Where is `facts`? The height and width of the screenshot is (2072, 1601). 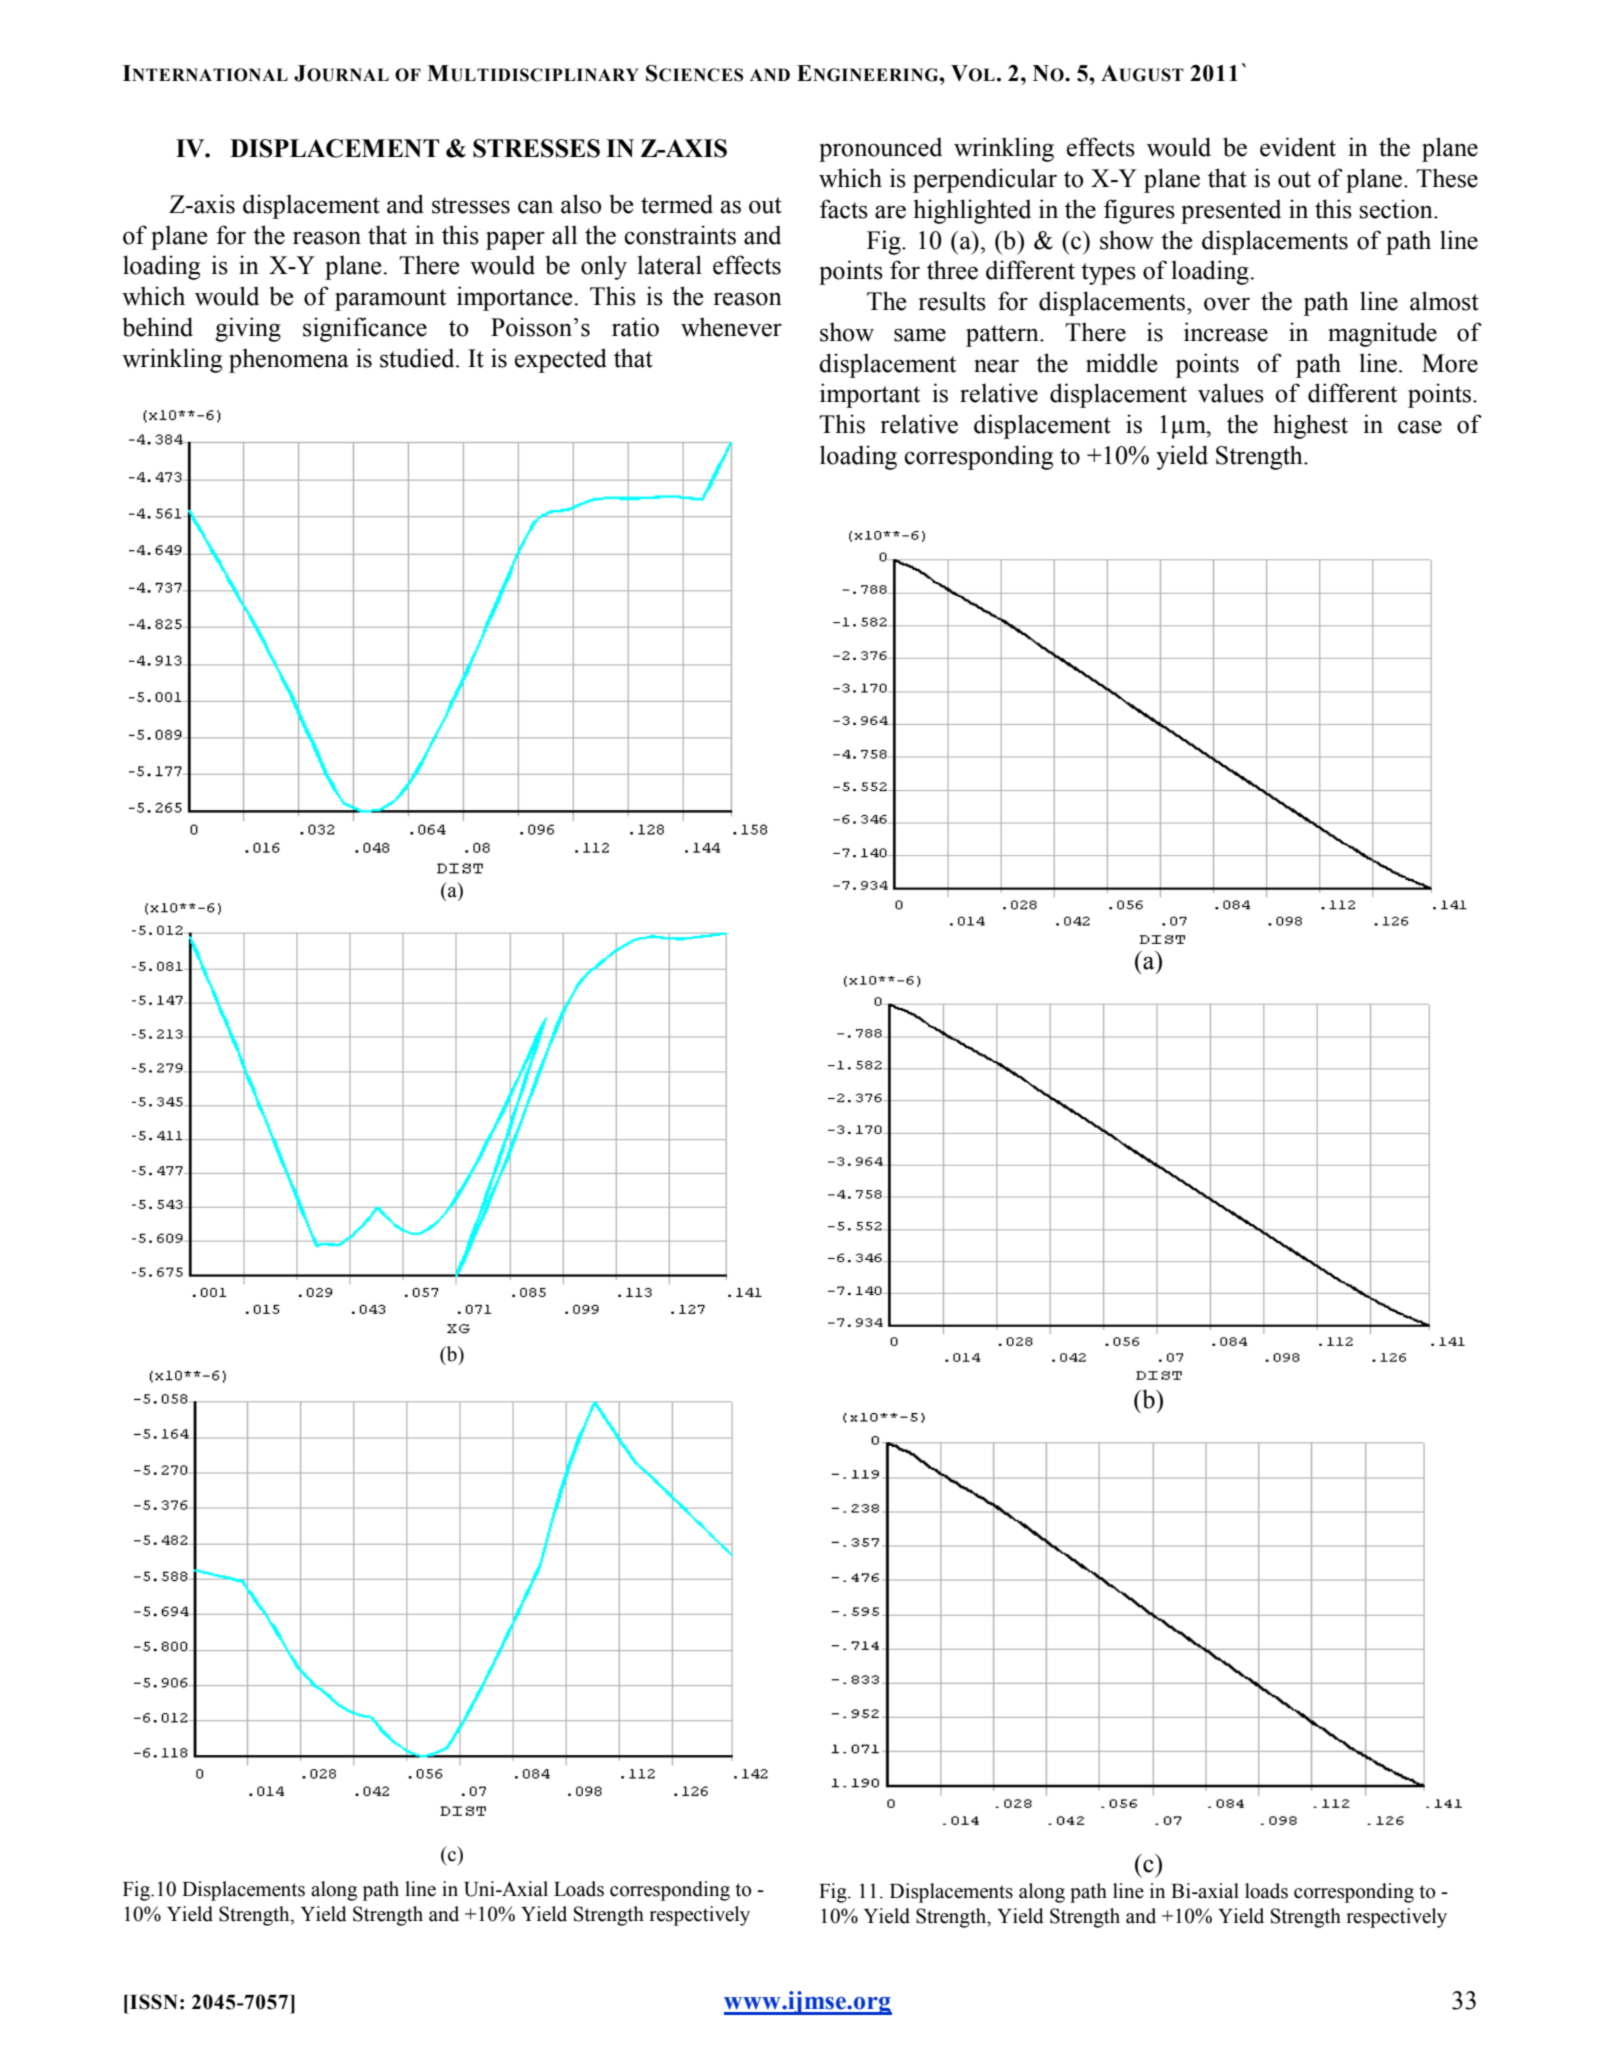
facts is located at coordinates (844, 209).
